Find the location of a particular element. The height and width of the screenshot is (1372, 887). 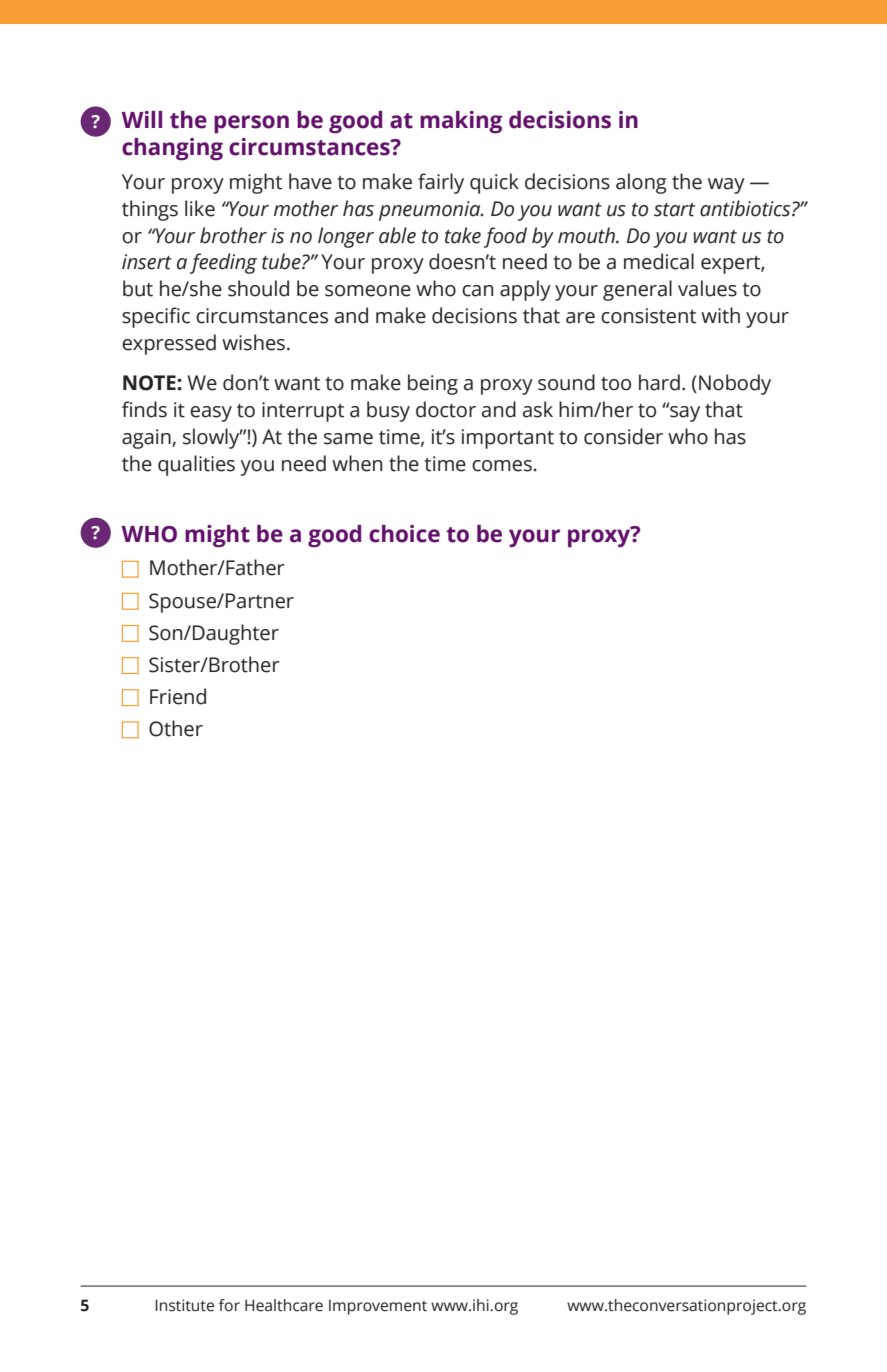

along is located at coordinates (641, 183).
